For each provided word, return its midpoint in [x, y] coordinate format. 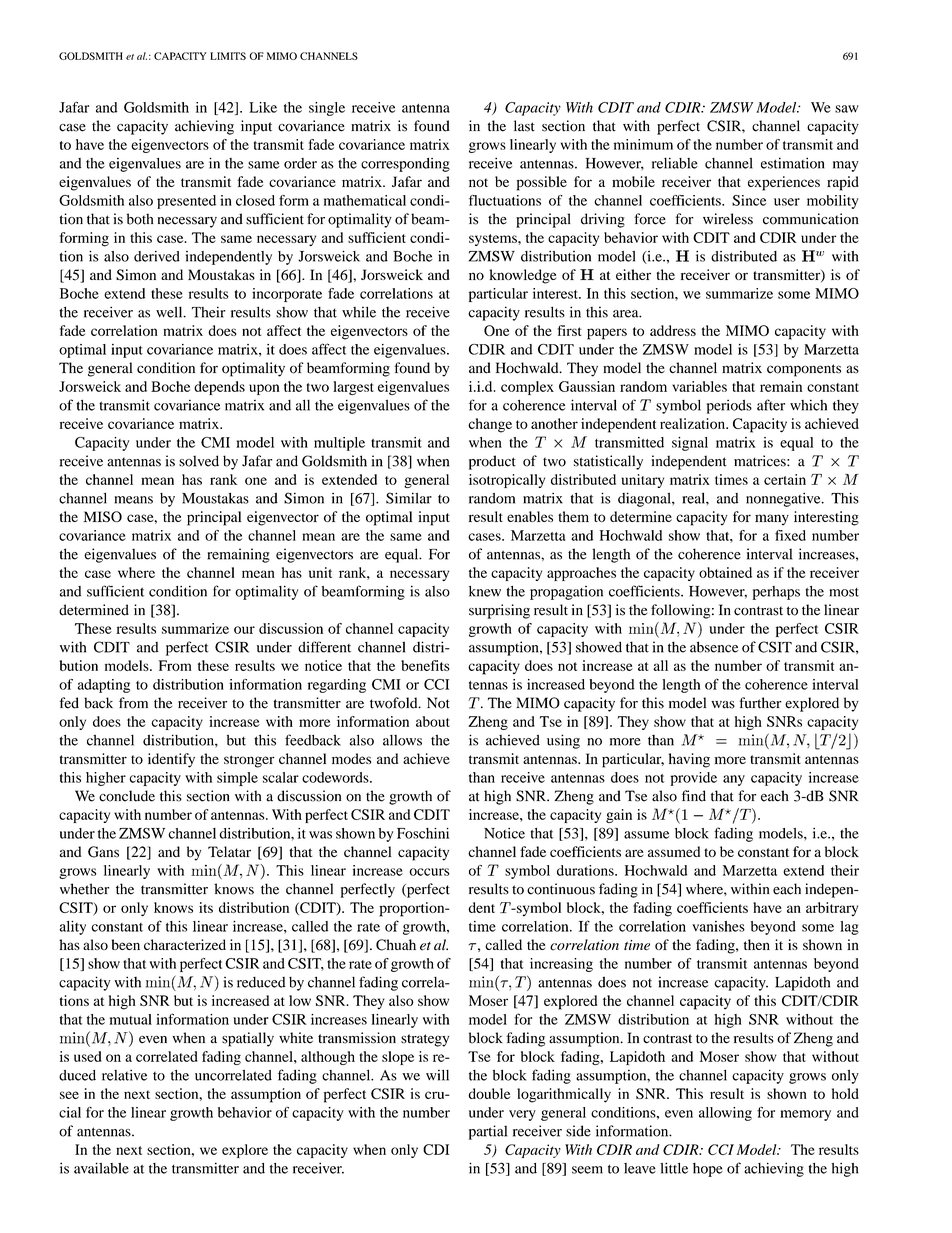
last [524, 126]
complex [527, 388]
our [244, 630]
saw [847, 109]
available [101, 1168]
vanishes [718, 926]
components [804, 370]
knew [485, 591]
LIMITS [228, 56]
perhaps [776, 593]
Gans [103, 852]
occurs [429, 872]
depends [219, 388]
